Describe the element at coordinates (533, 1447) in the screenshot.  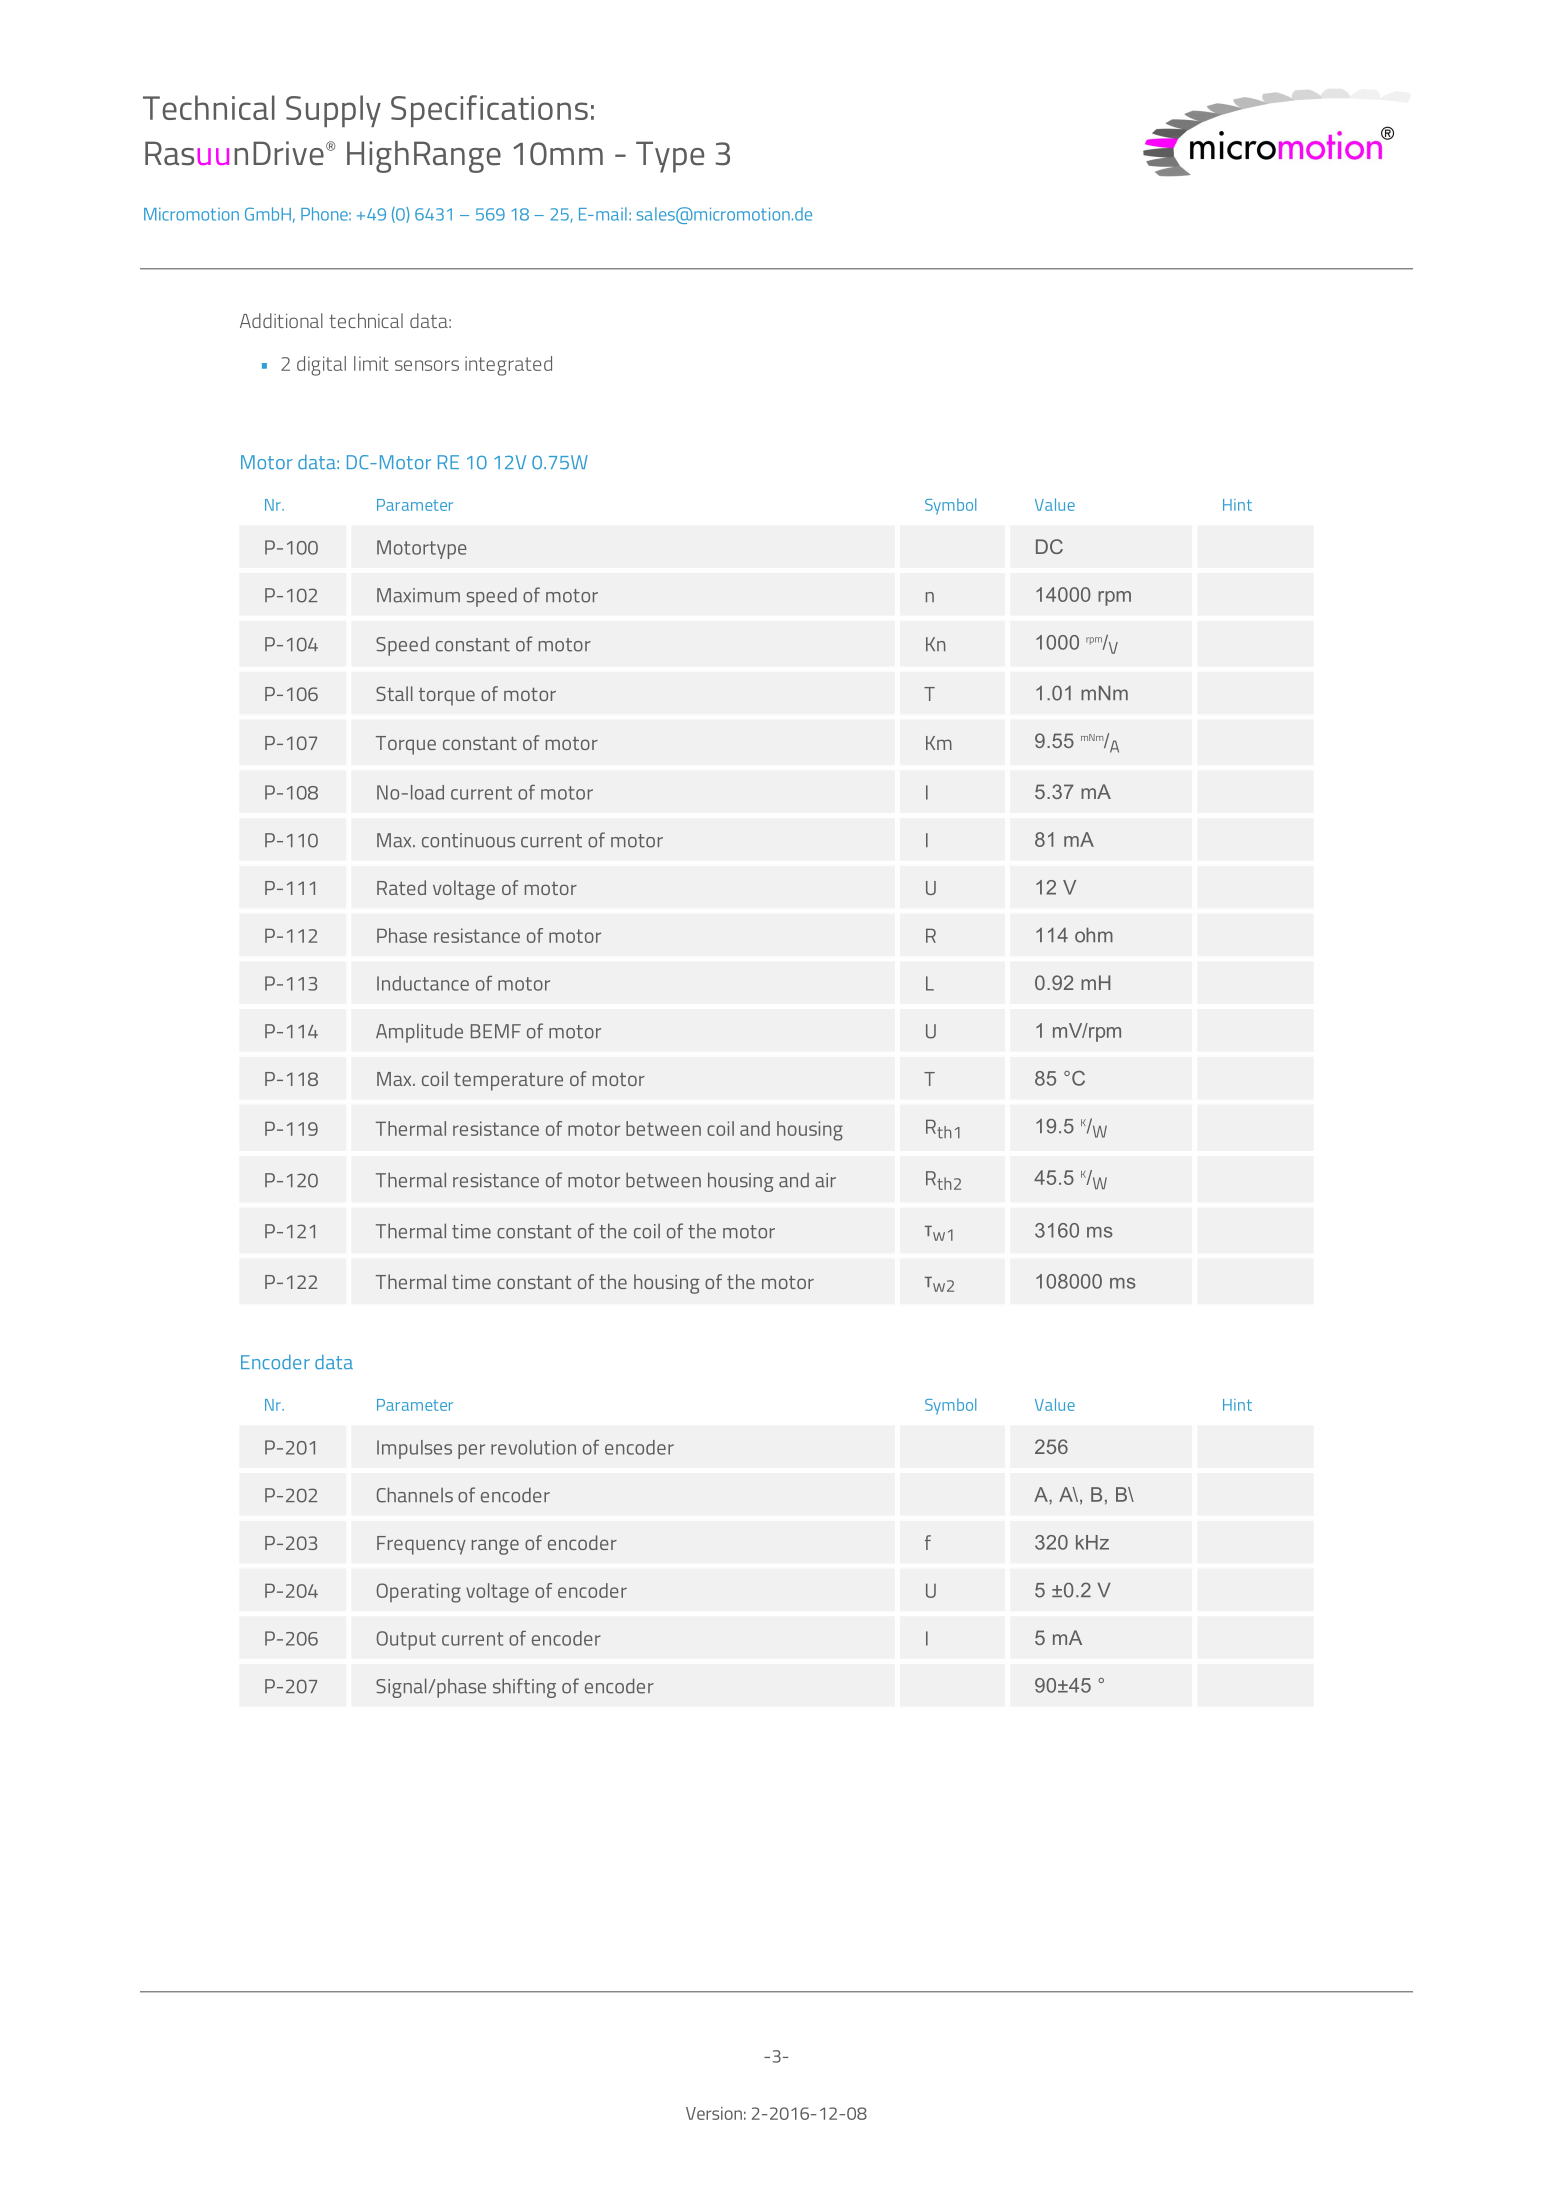
I see `revolution` at that location.
